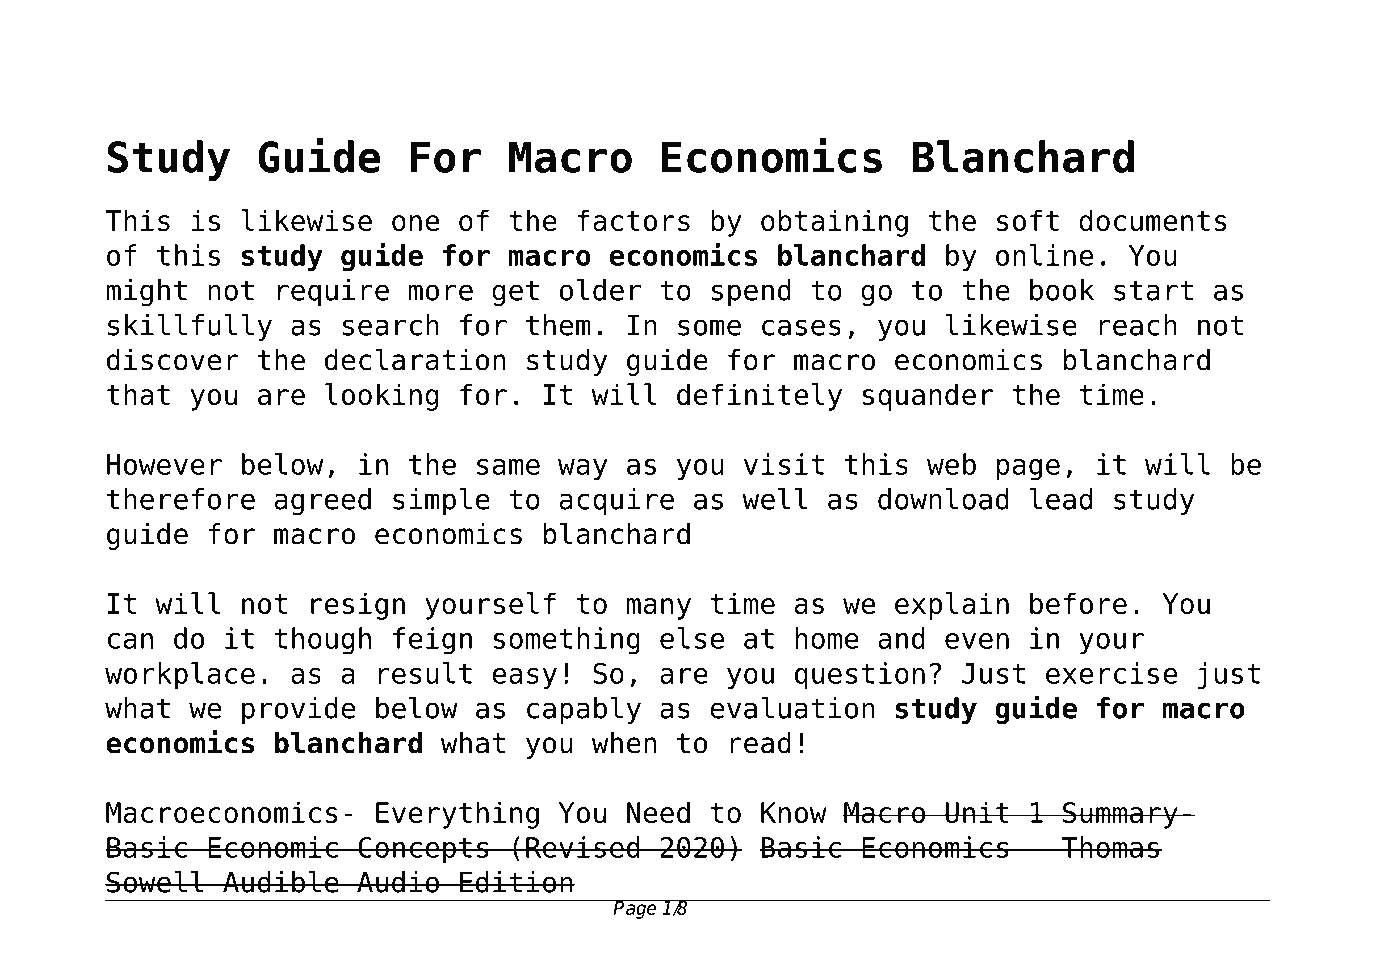 The image size is (1382, 974). Describe the element at coordinates (633, 220) in the image. I see `factors` at that location.
